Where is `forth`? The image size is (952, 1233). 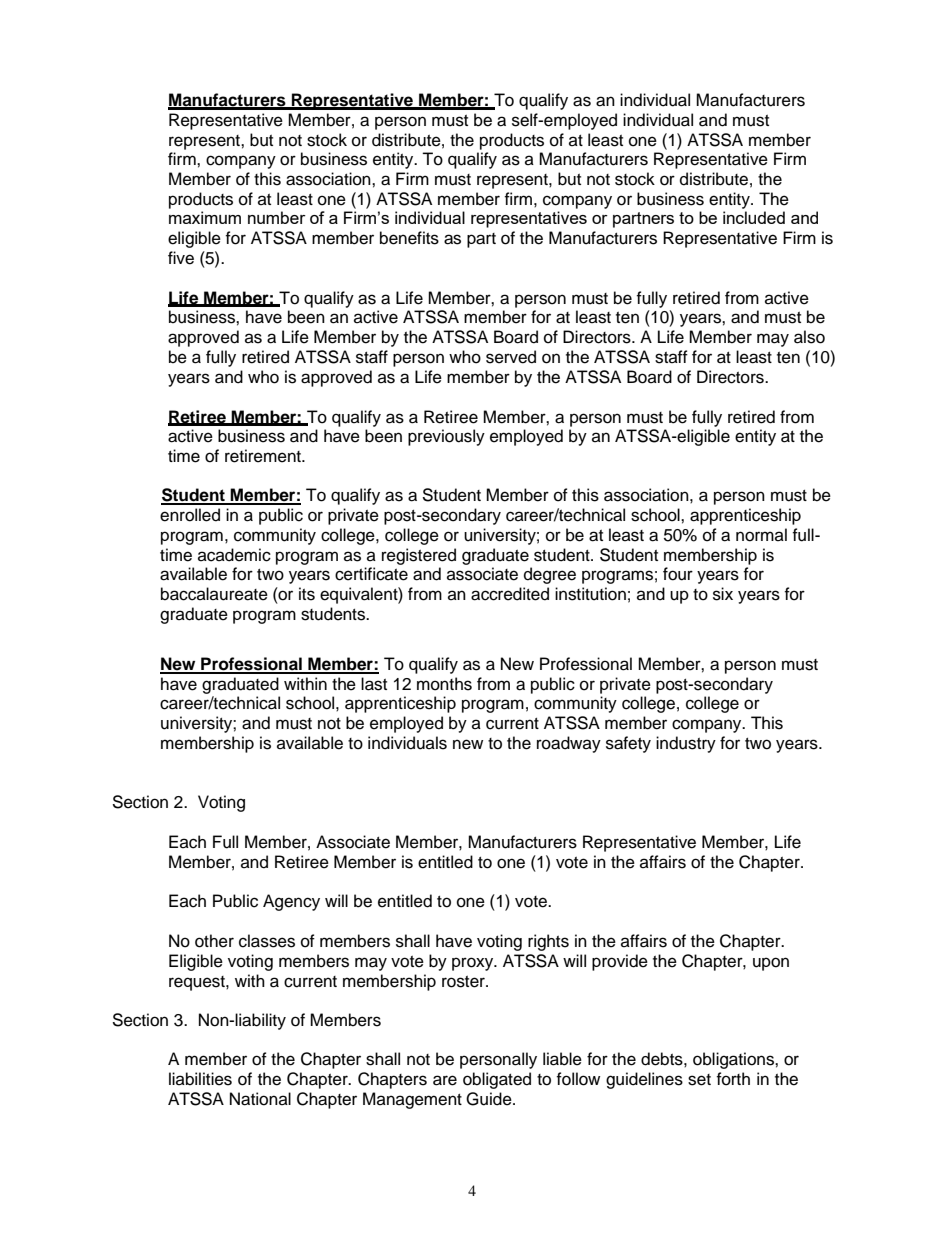
forth is located at coordinates (733, 1079).
